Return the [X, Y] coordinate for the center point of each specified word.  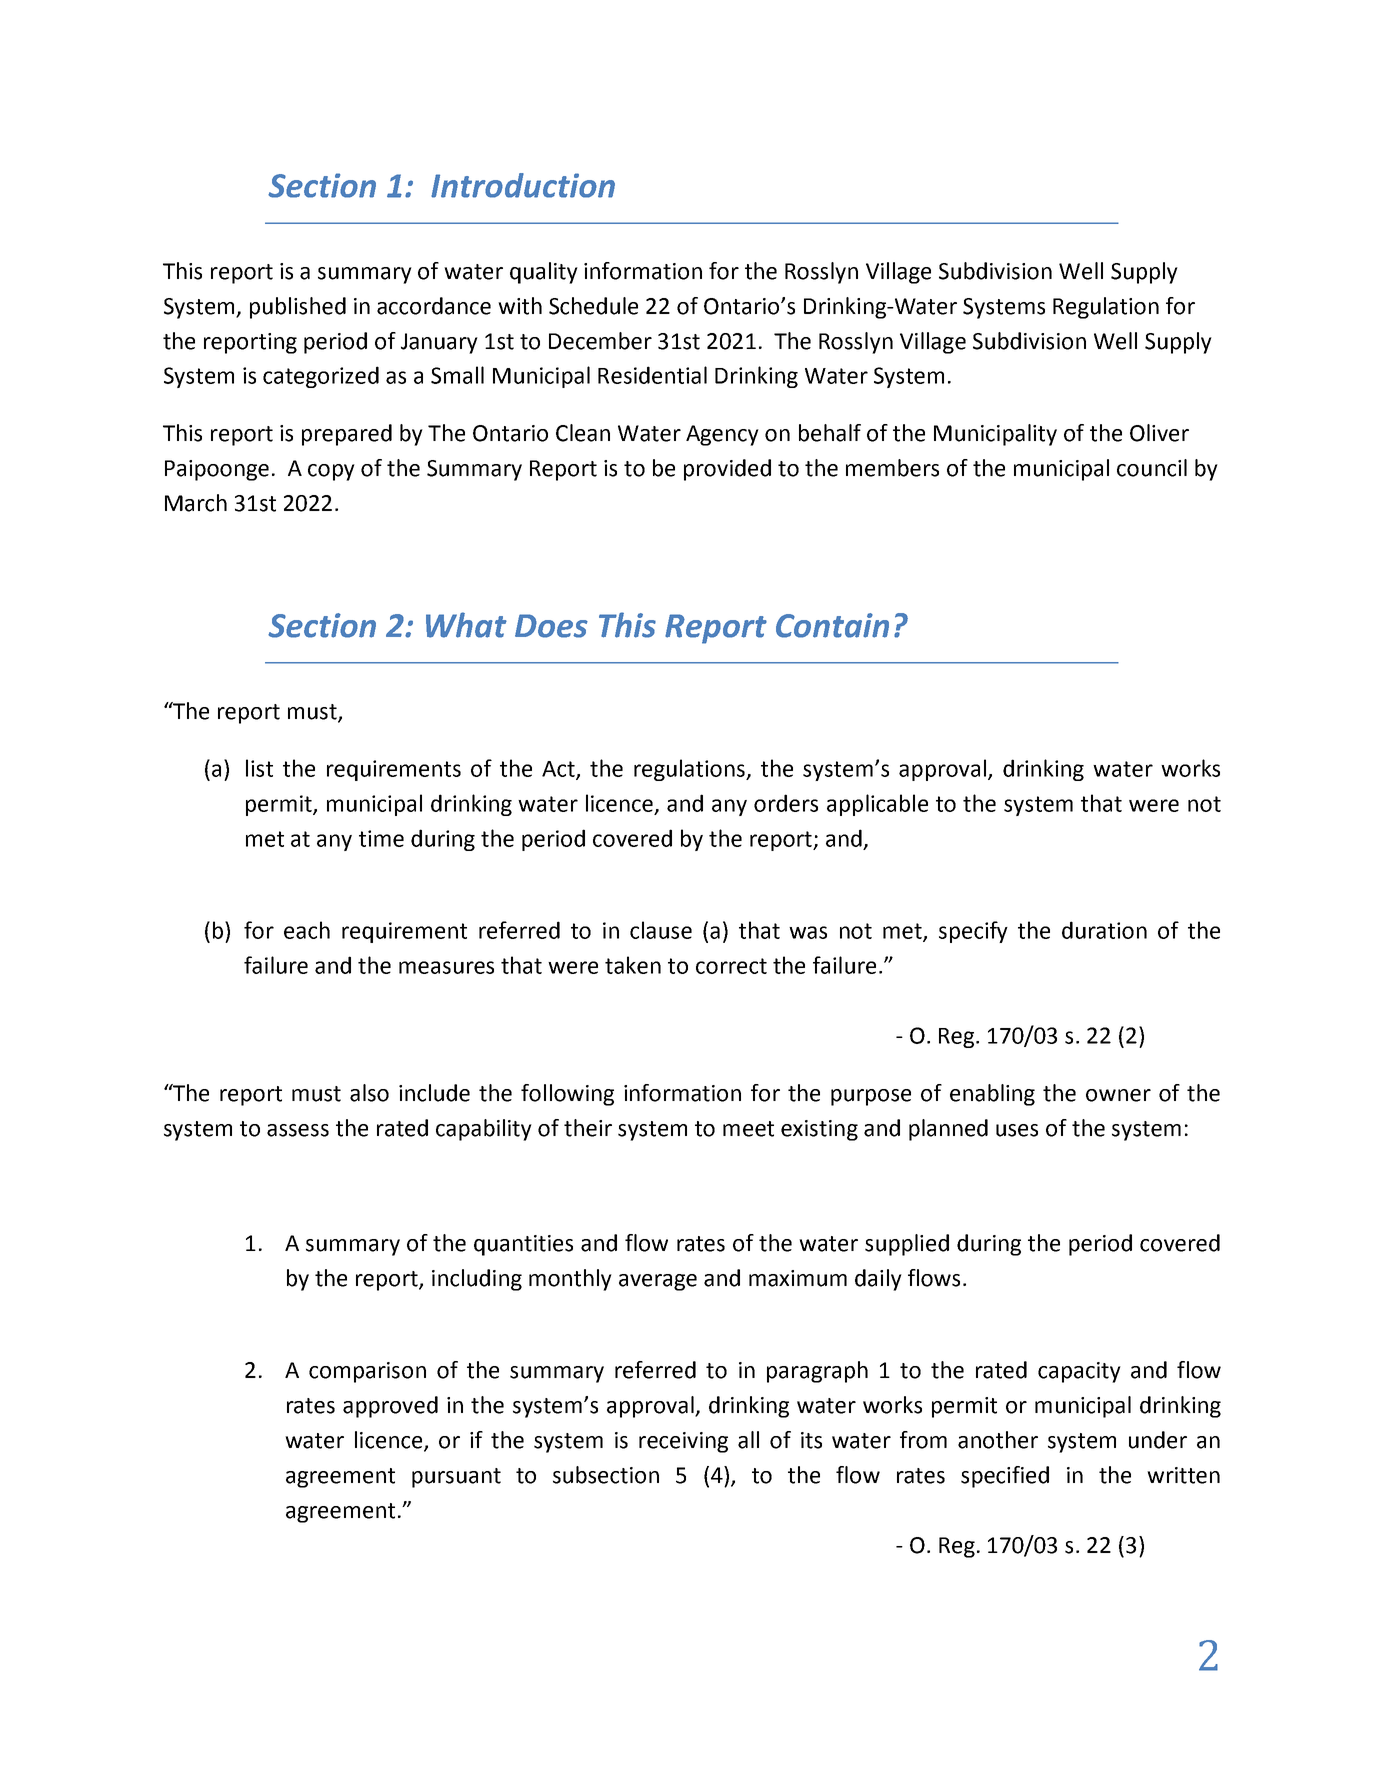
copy [331, 472]
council [1152, 468]
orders [786, 803]
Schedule [593, 306]
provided [727, 470]
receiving [683, 1442]
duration [1104, 930]
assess [298, 1130]
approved [390, 1407]
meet [748, 1129]
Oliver [1159, 433]
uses [1017, 1130]
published [298, 308]
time [381, 838]
